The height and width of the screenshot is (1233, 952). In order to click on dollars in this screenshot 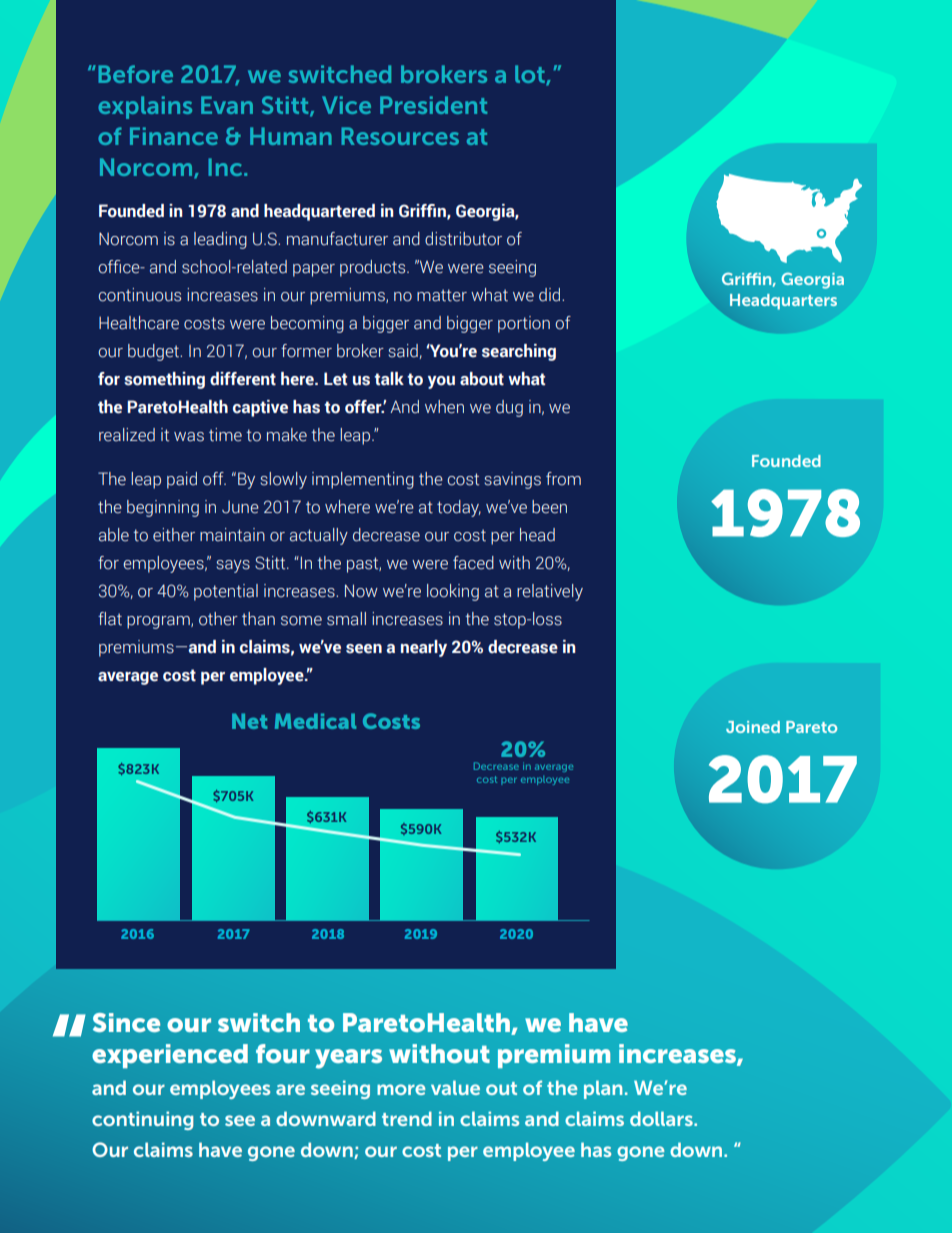, I will do `click(662, 1118)`.
